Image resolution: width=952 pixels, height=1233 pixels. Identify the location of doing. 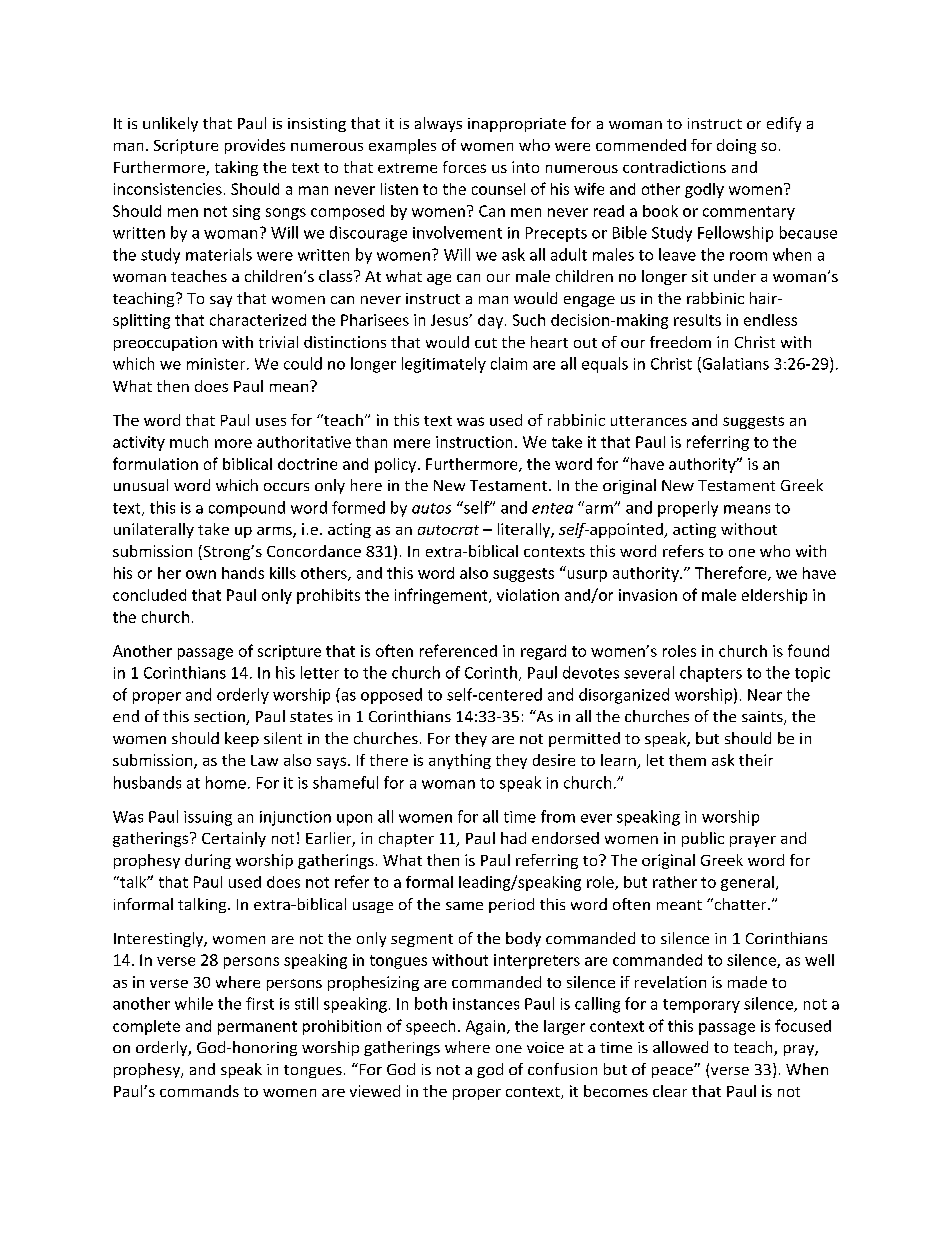
(736, 146).
